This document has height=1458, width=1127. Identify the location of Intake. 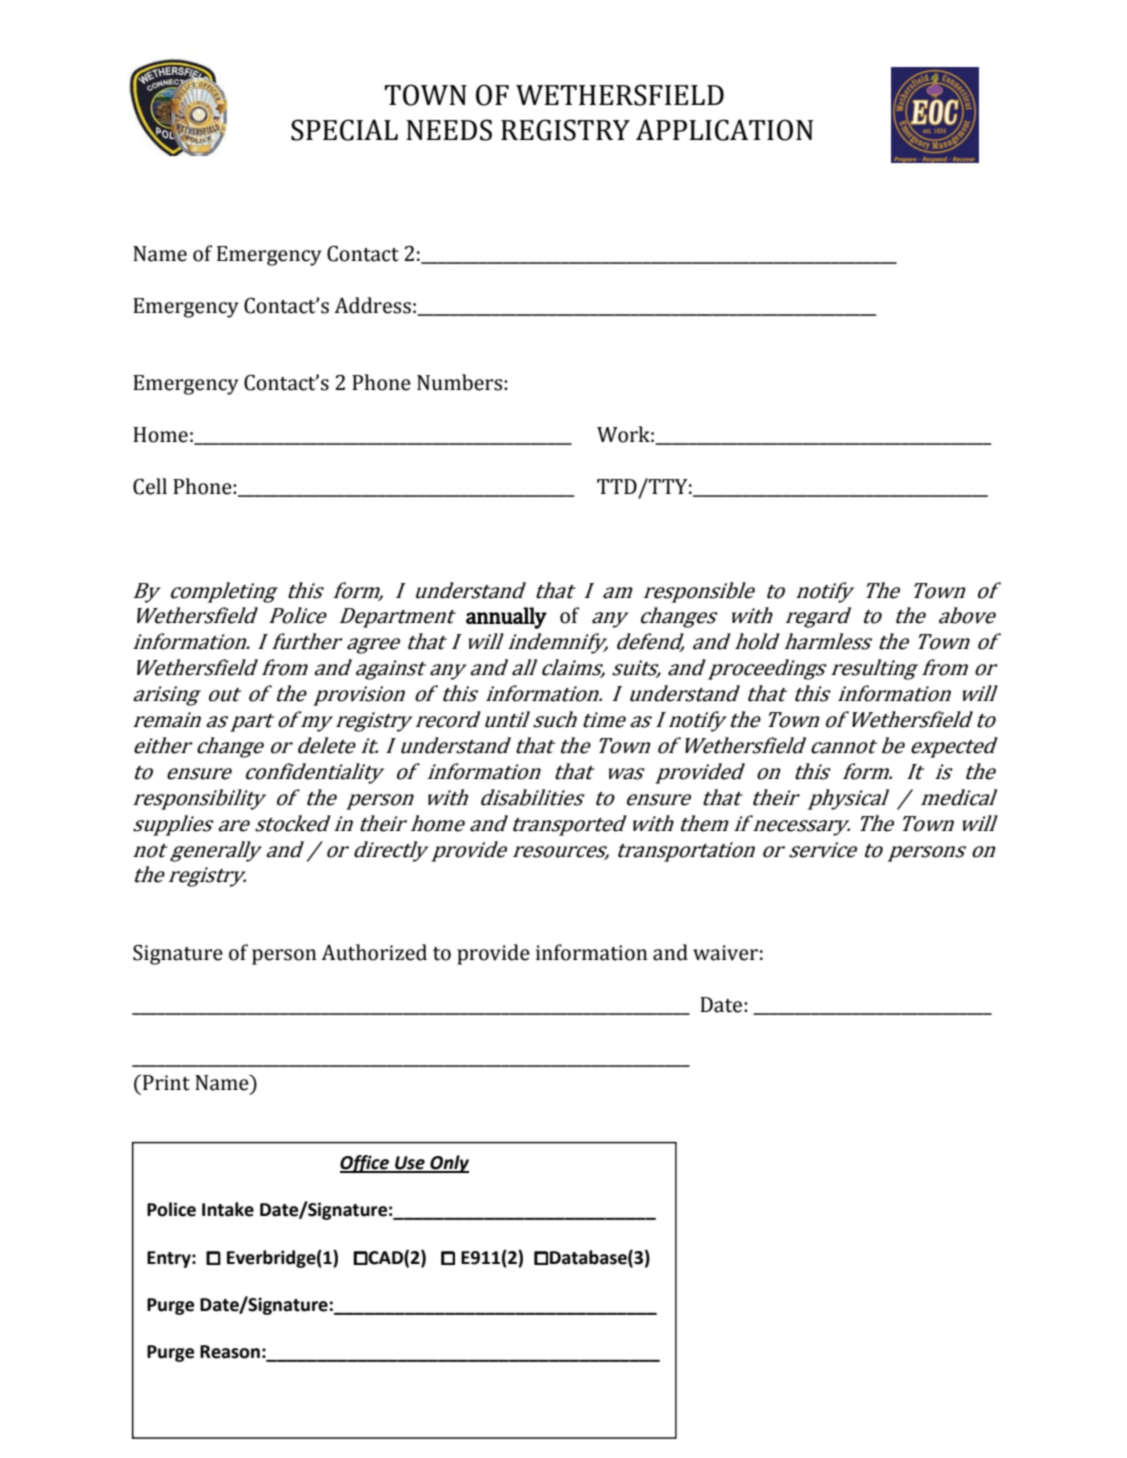
(228, 1209).
